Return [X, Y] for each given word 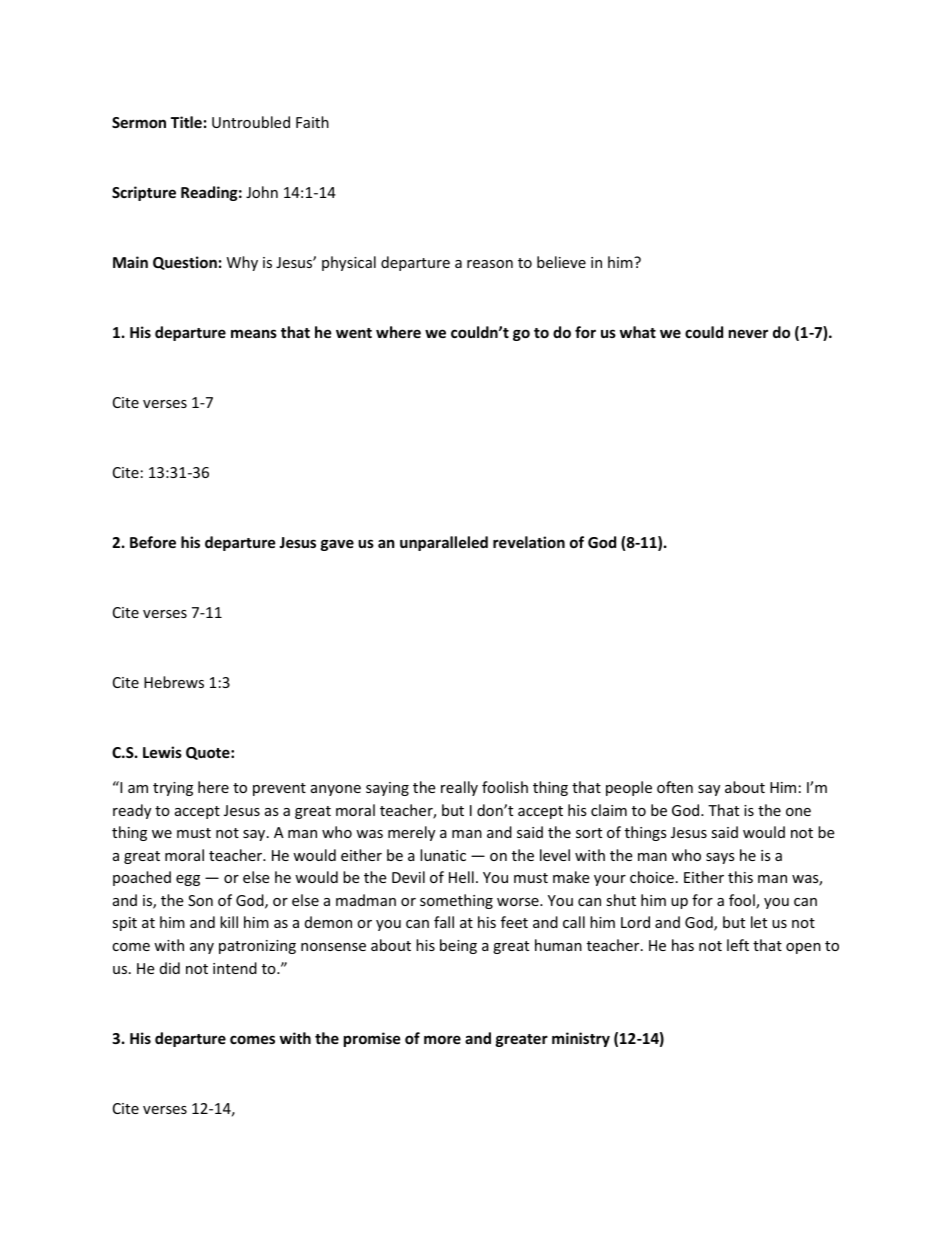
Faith [312, 122]
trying [173, 789]
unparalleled [444, 543]
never [748, 333]
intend [235, 968]
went [354, 333]
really [459, 788]
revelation [529, 542]
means [254, 333]
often [675, 787]
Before [153, 542]
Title [186, 122]
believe [561, 262]
